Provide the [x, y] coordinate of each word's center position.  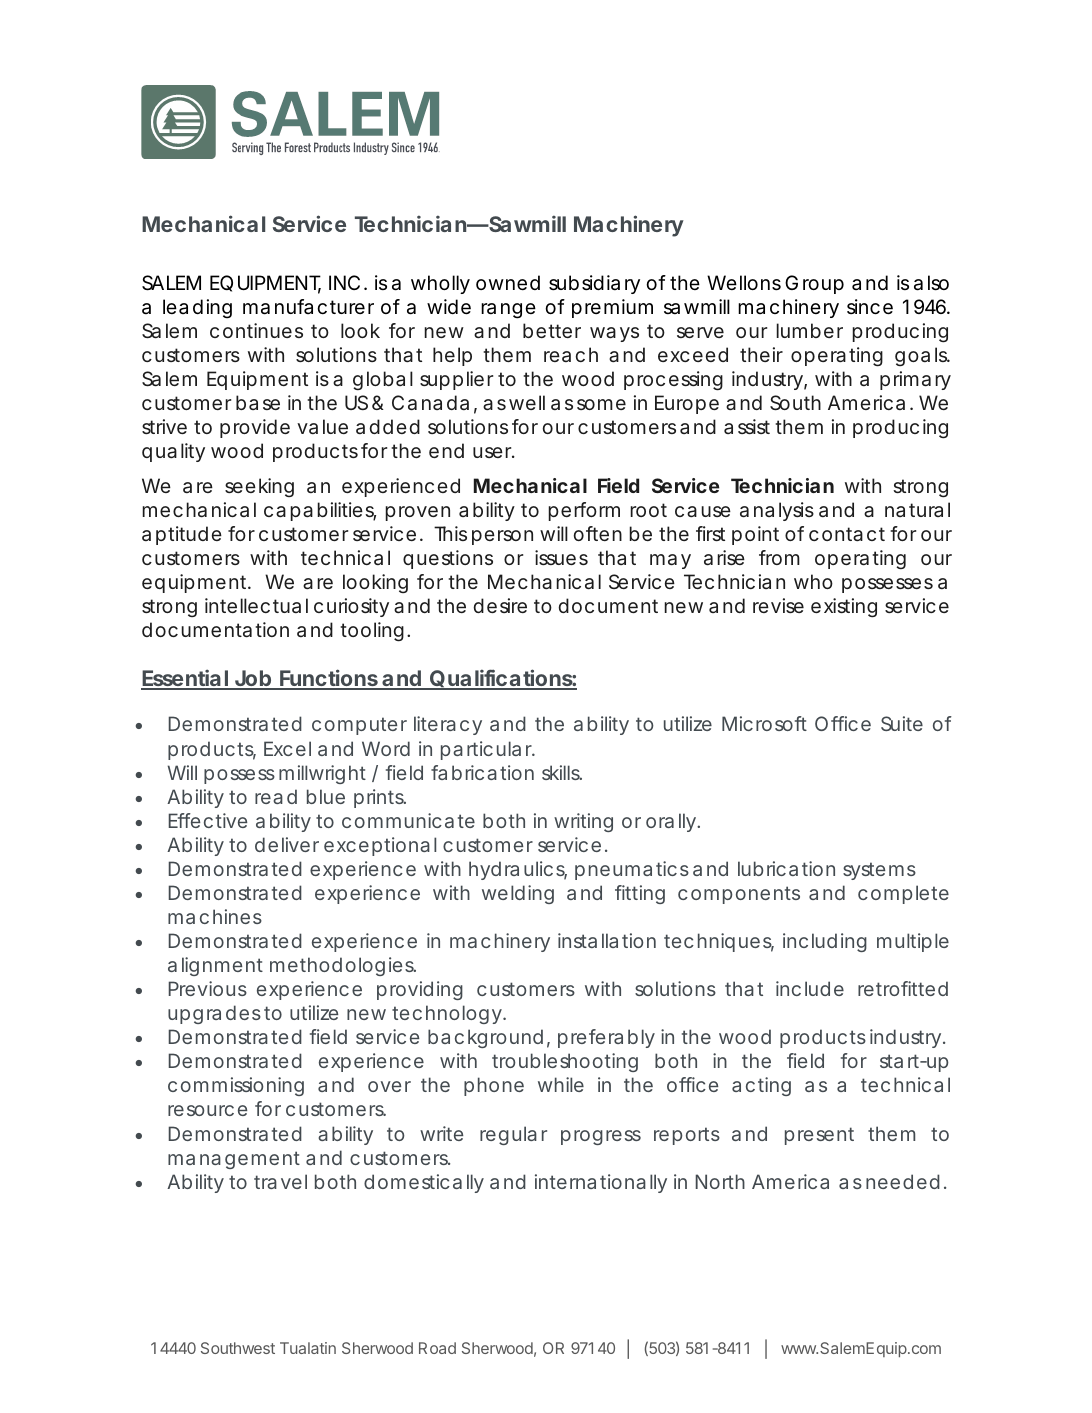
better [552, 330]
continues [256, 330]
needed [903, 1181]
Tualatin [308, 1348]
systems [879, 871]
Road [437, 1348]
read [276, 796]
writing [583, 822]
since [870, 307]
